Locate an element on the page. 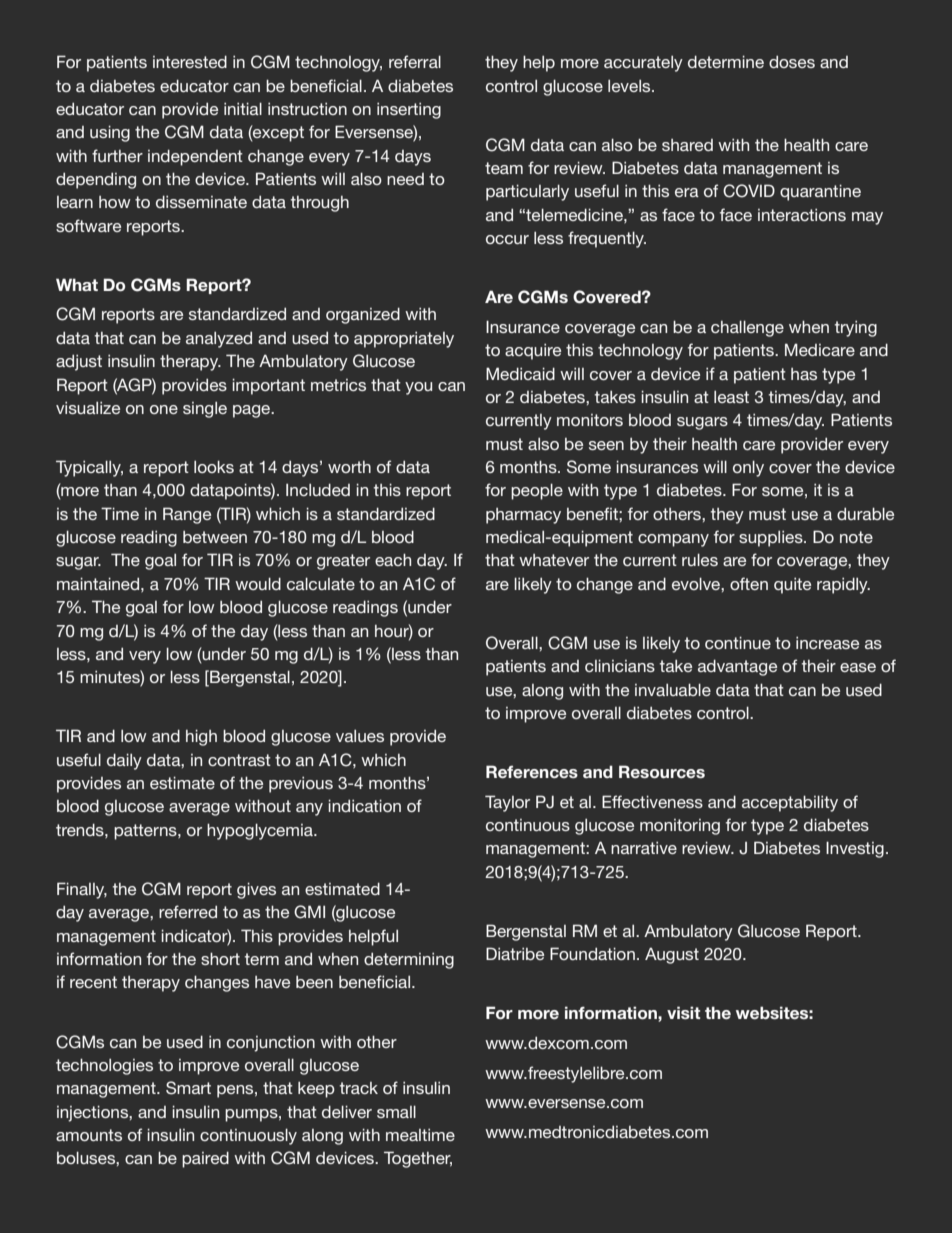 This image has height=1233, width=952. patterns is located at coordinates (146, 832).
